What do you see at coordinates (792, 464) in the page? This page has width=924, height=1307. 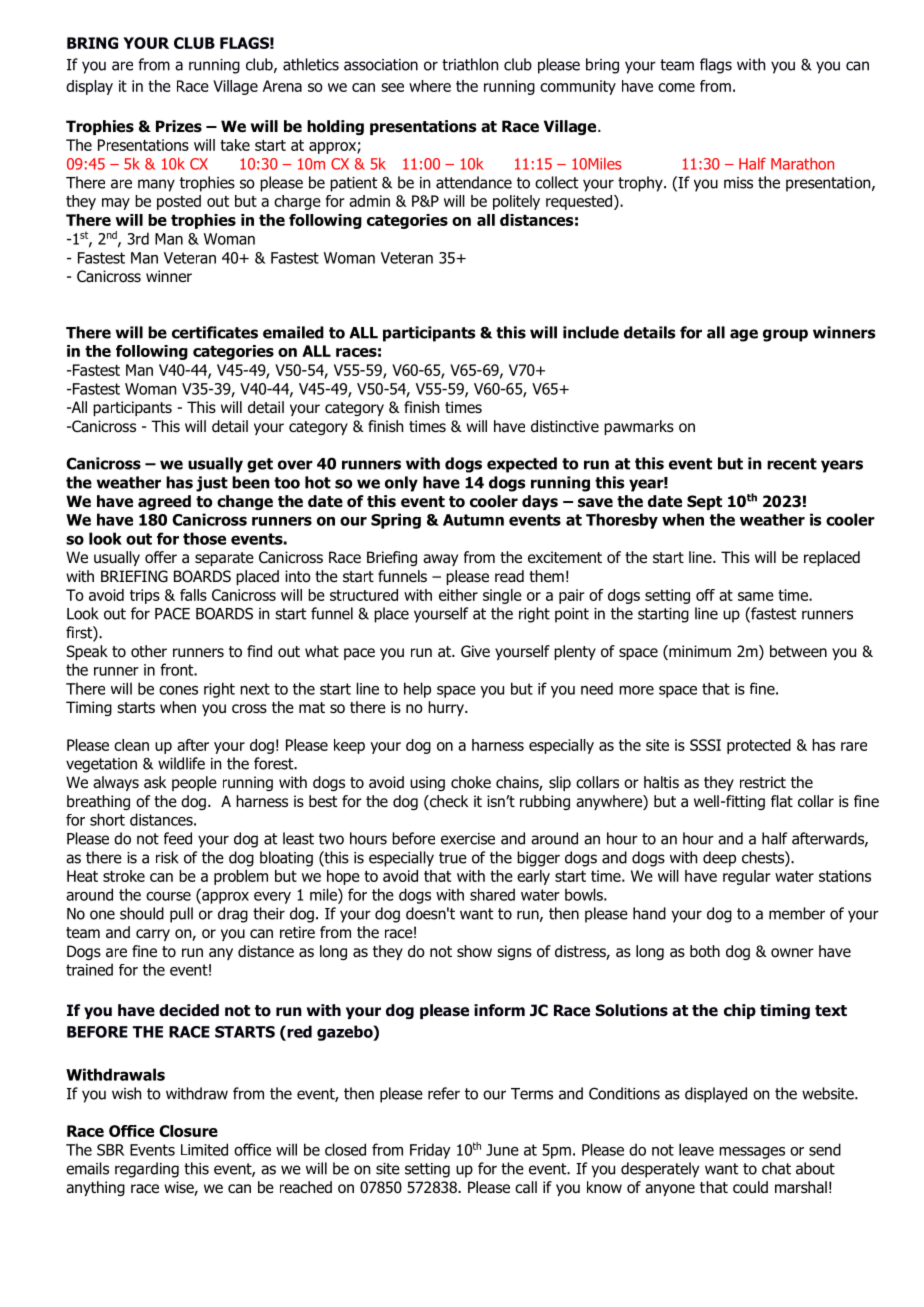 I see `recent` at bounding box center [792, 464].
